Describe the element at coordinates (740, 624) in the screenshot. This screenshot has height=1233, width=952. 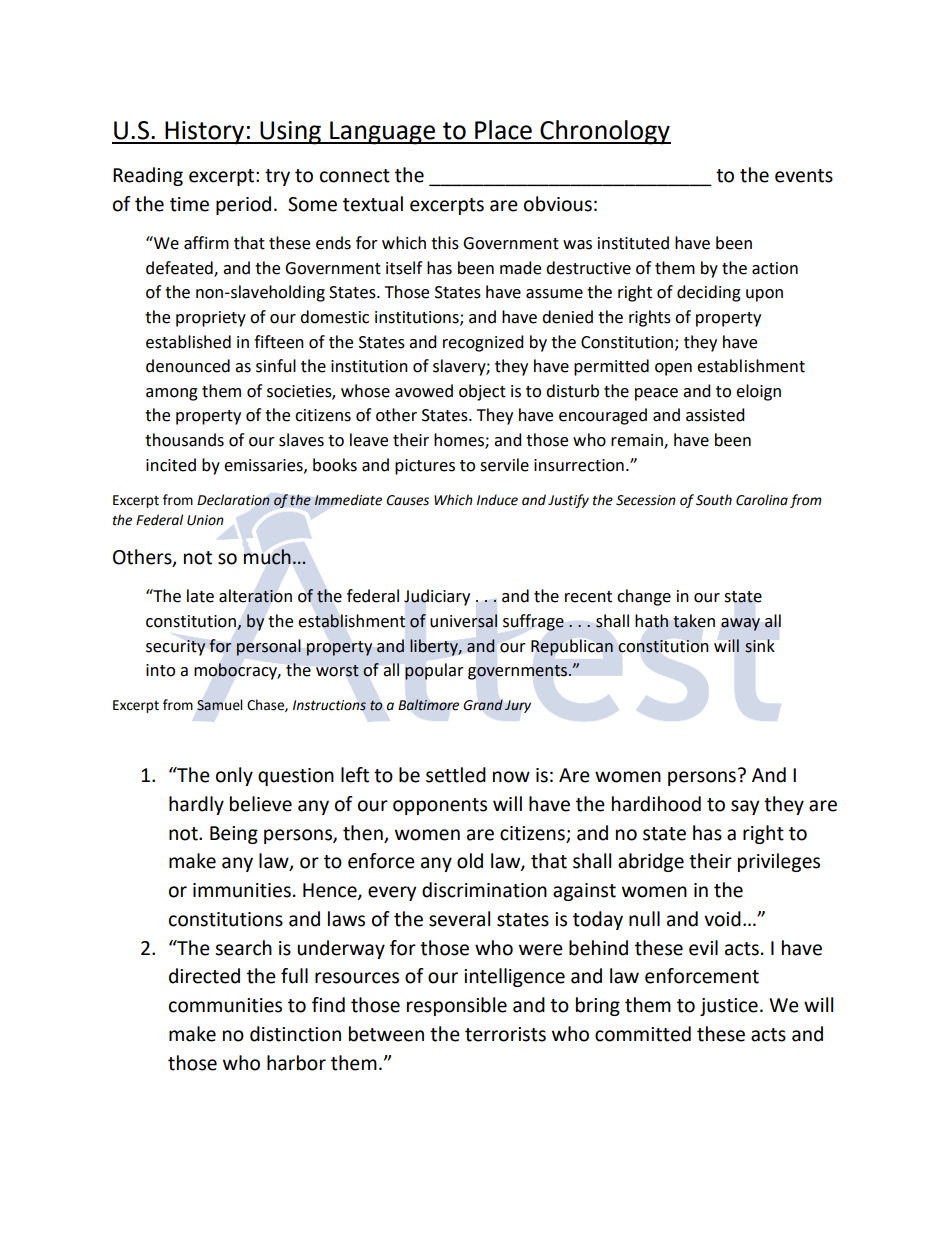
I see `away` at that location.
